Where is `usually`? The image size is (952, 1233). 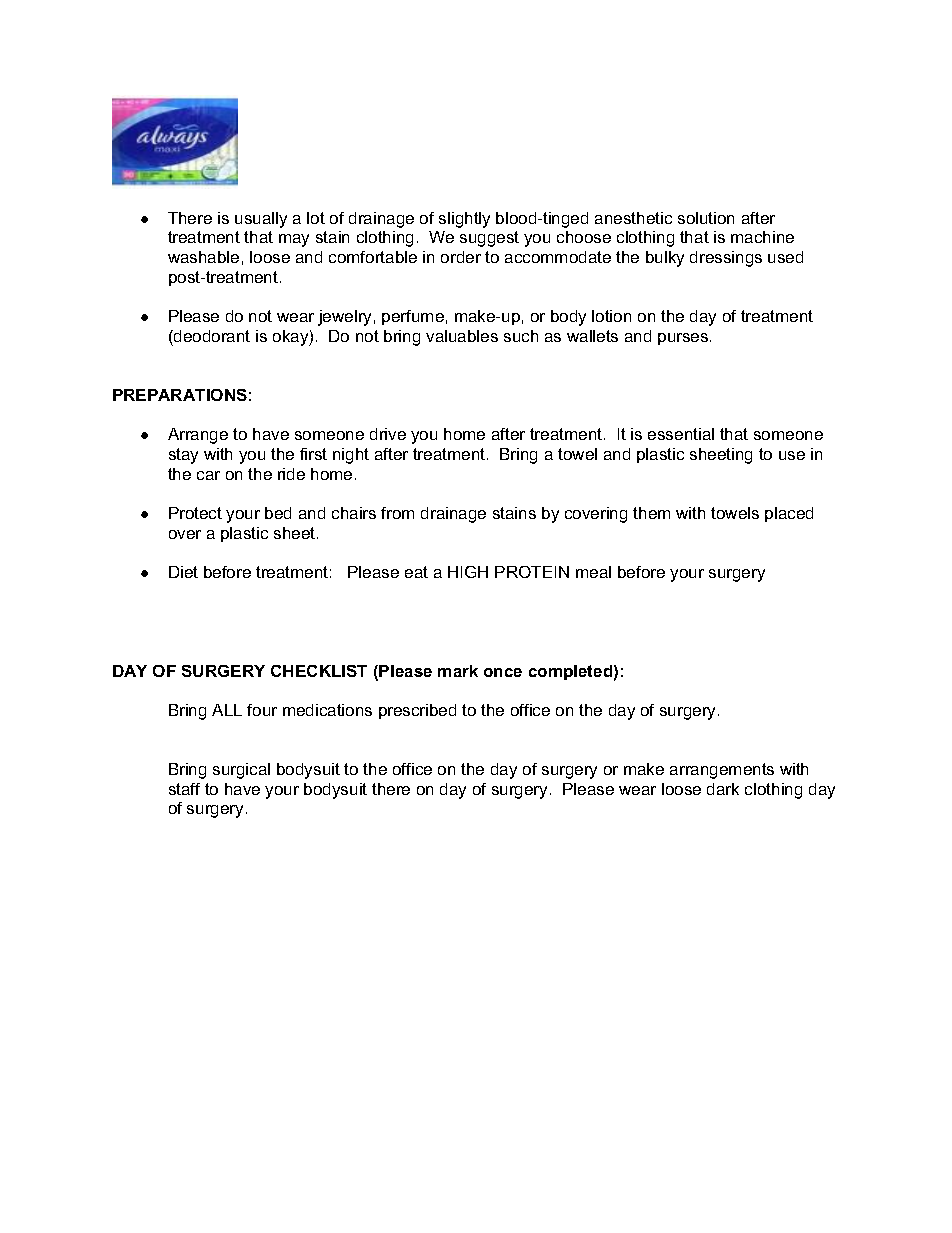 usually is located at coordinates (261, 220).
